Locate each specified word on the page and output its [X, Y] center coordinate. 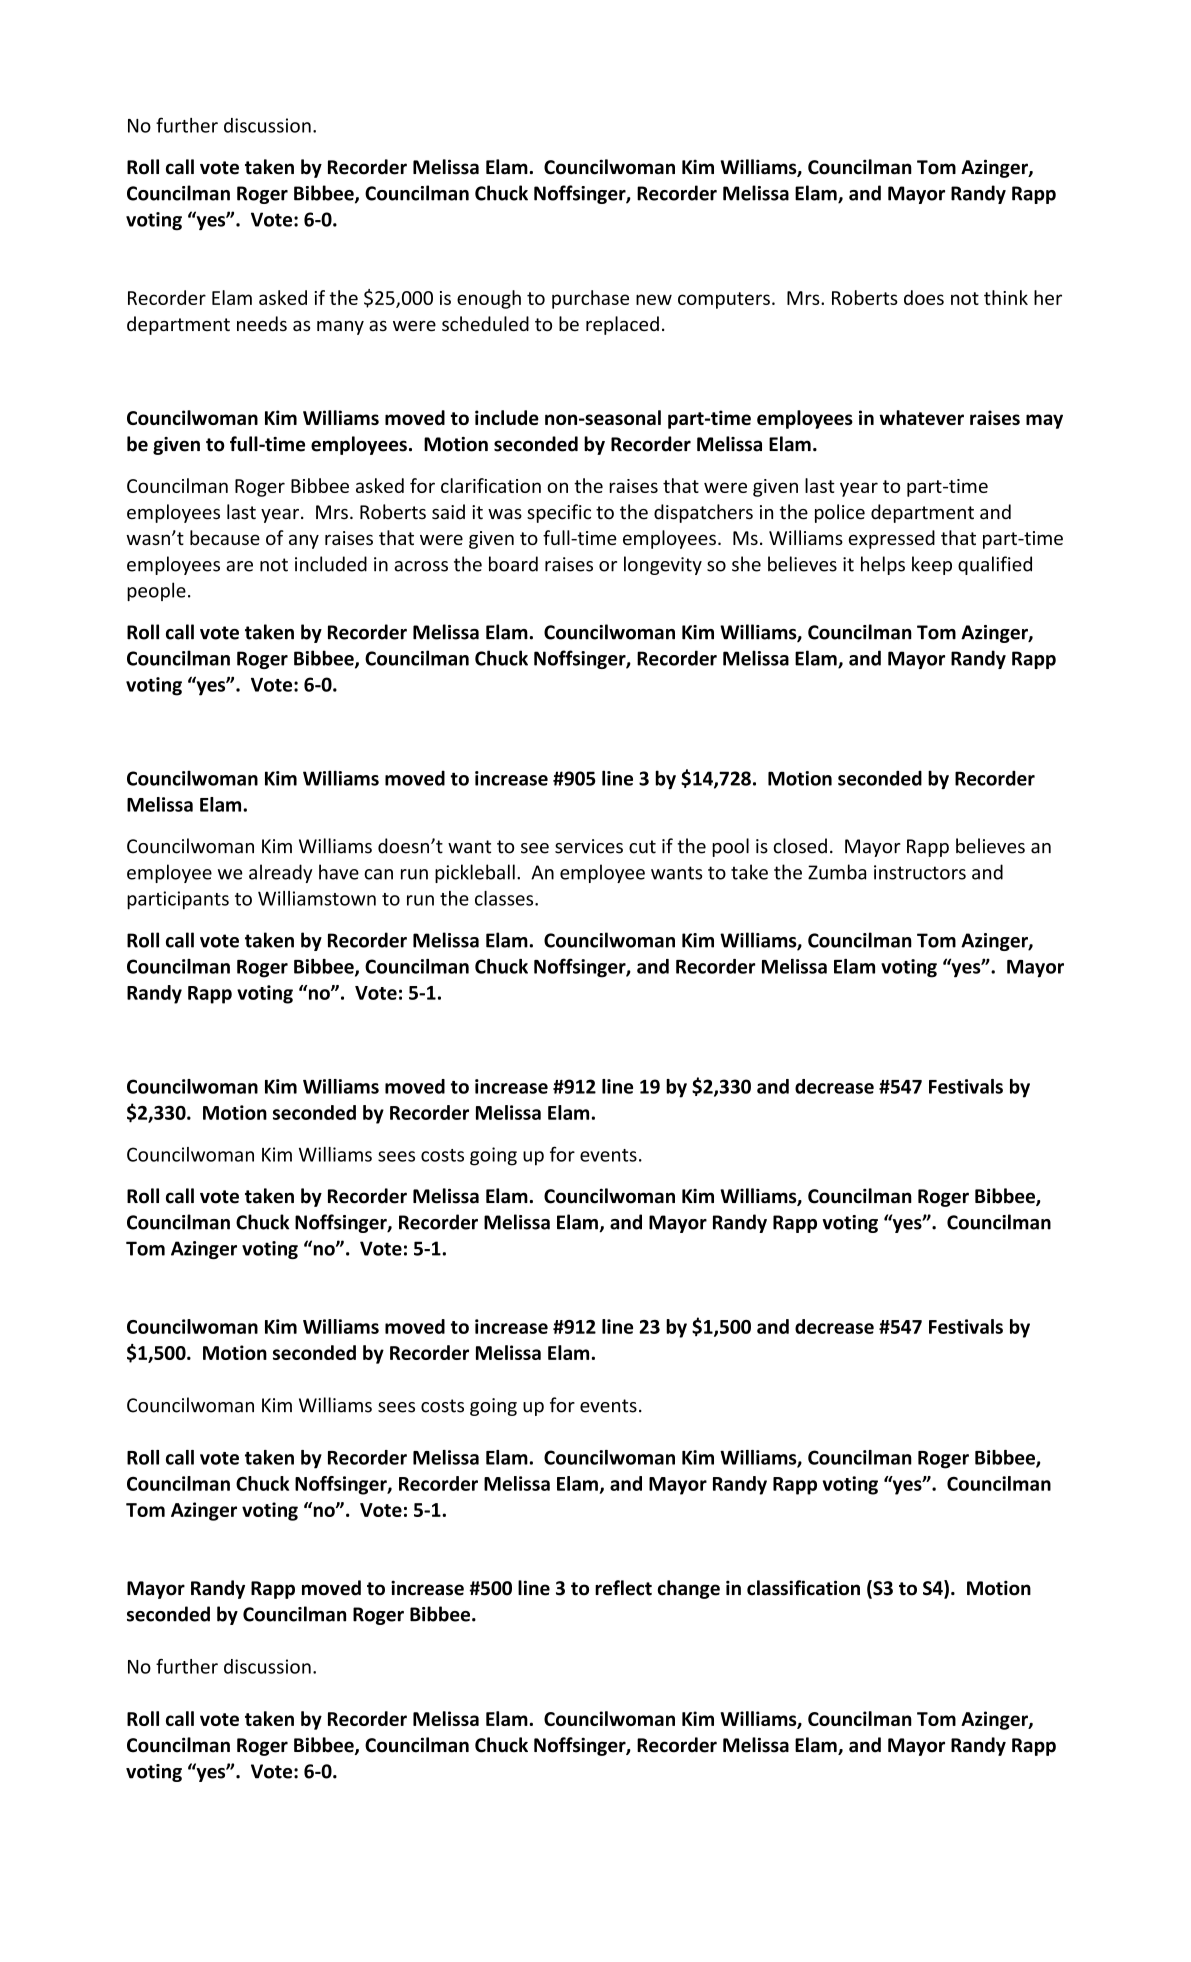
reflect [623, 1588]
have [339, 872]
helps [883, 565]
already [281, 873]
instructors [920, 872]
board [513, 564]
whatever [921, 417]
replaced [622, 325]
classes [505, 898]
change [689, 1589]
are [239, 566]
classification [803, 1588]
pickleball [475, 873]
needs [262, 324]
